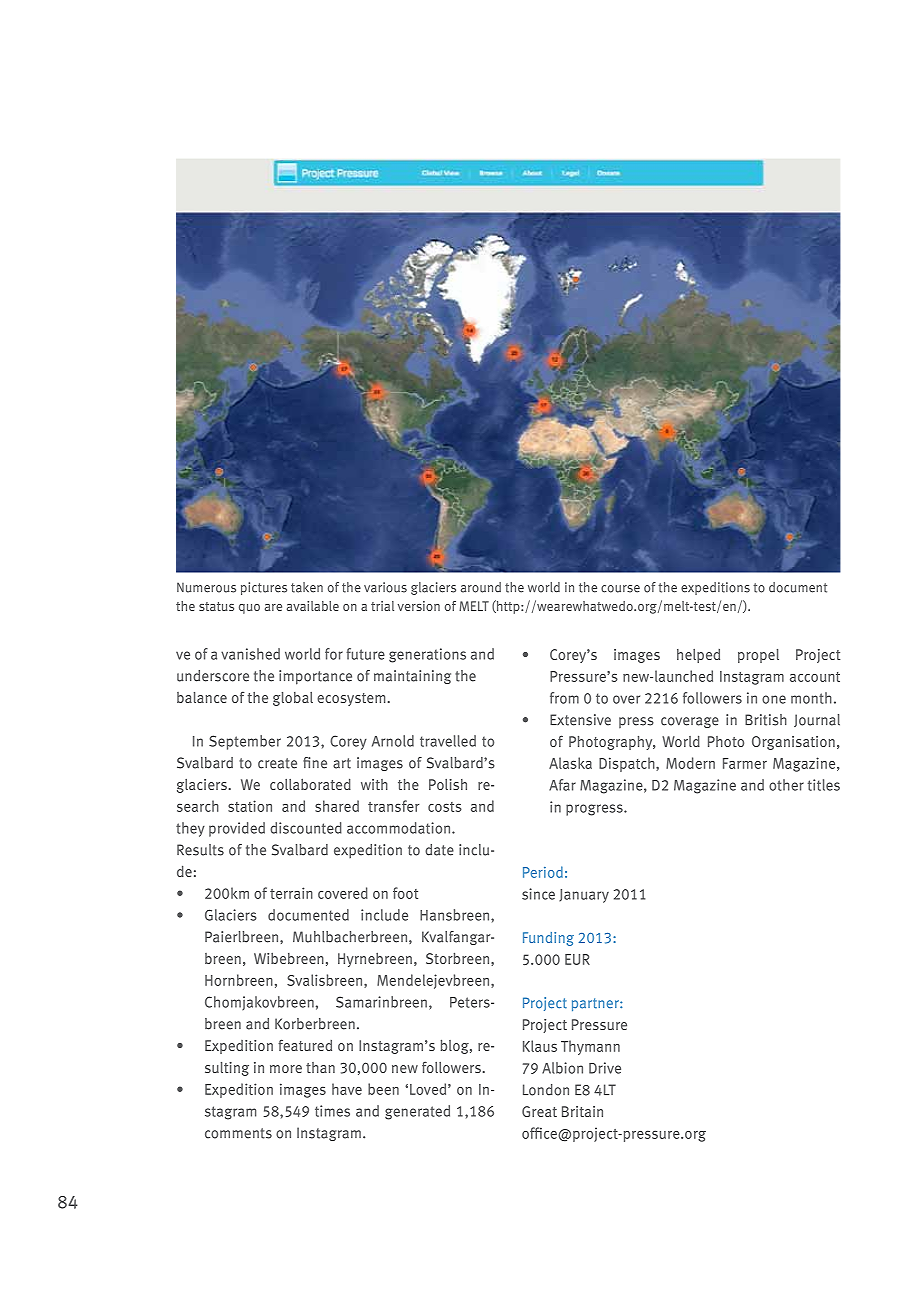  What do you see at coordinates (200, 850) in the screenshot?
I see `Results` at bounding box center [200, 850].
